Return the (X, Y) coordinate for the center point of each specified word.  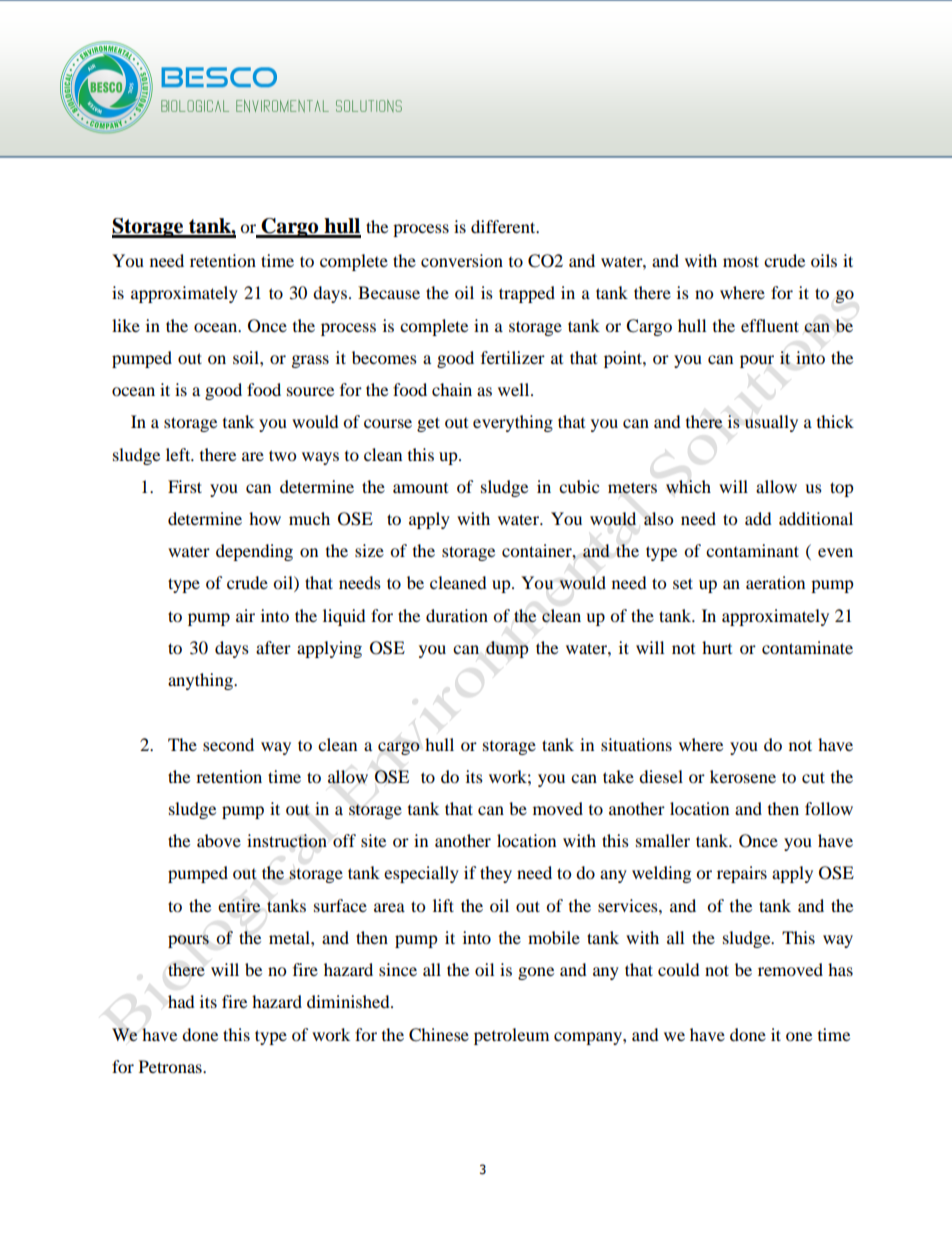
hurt (717, 647)
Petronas (171, 1066)
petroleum (511, 1036)
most (741, 261)
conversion (462, 260)
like (126, 325)
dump (507, 649)
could (679, 969)
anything (201, 681)
